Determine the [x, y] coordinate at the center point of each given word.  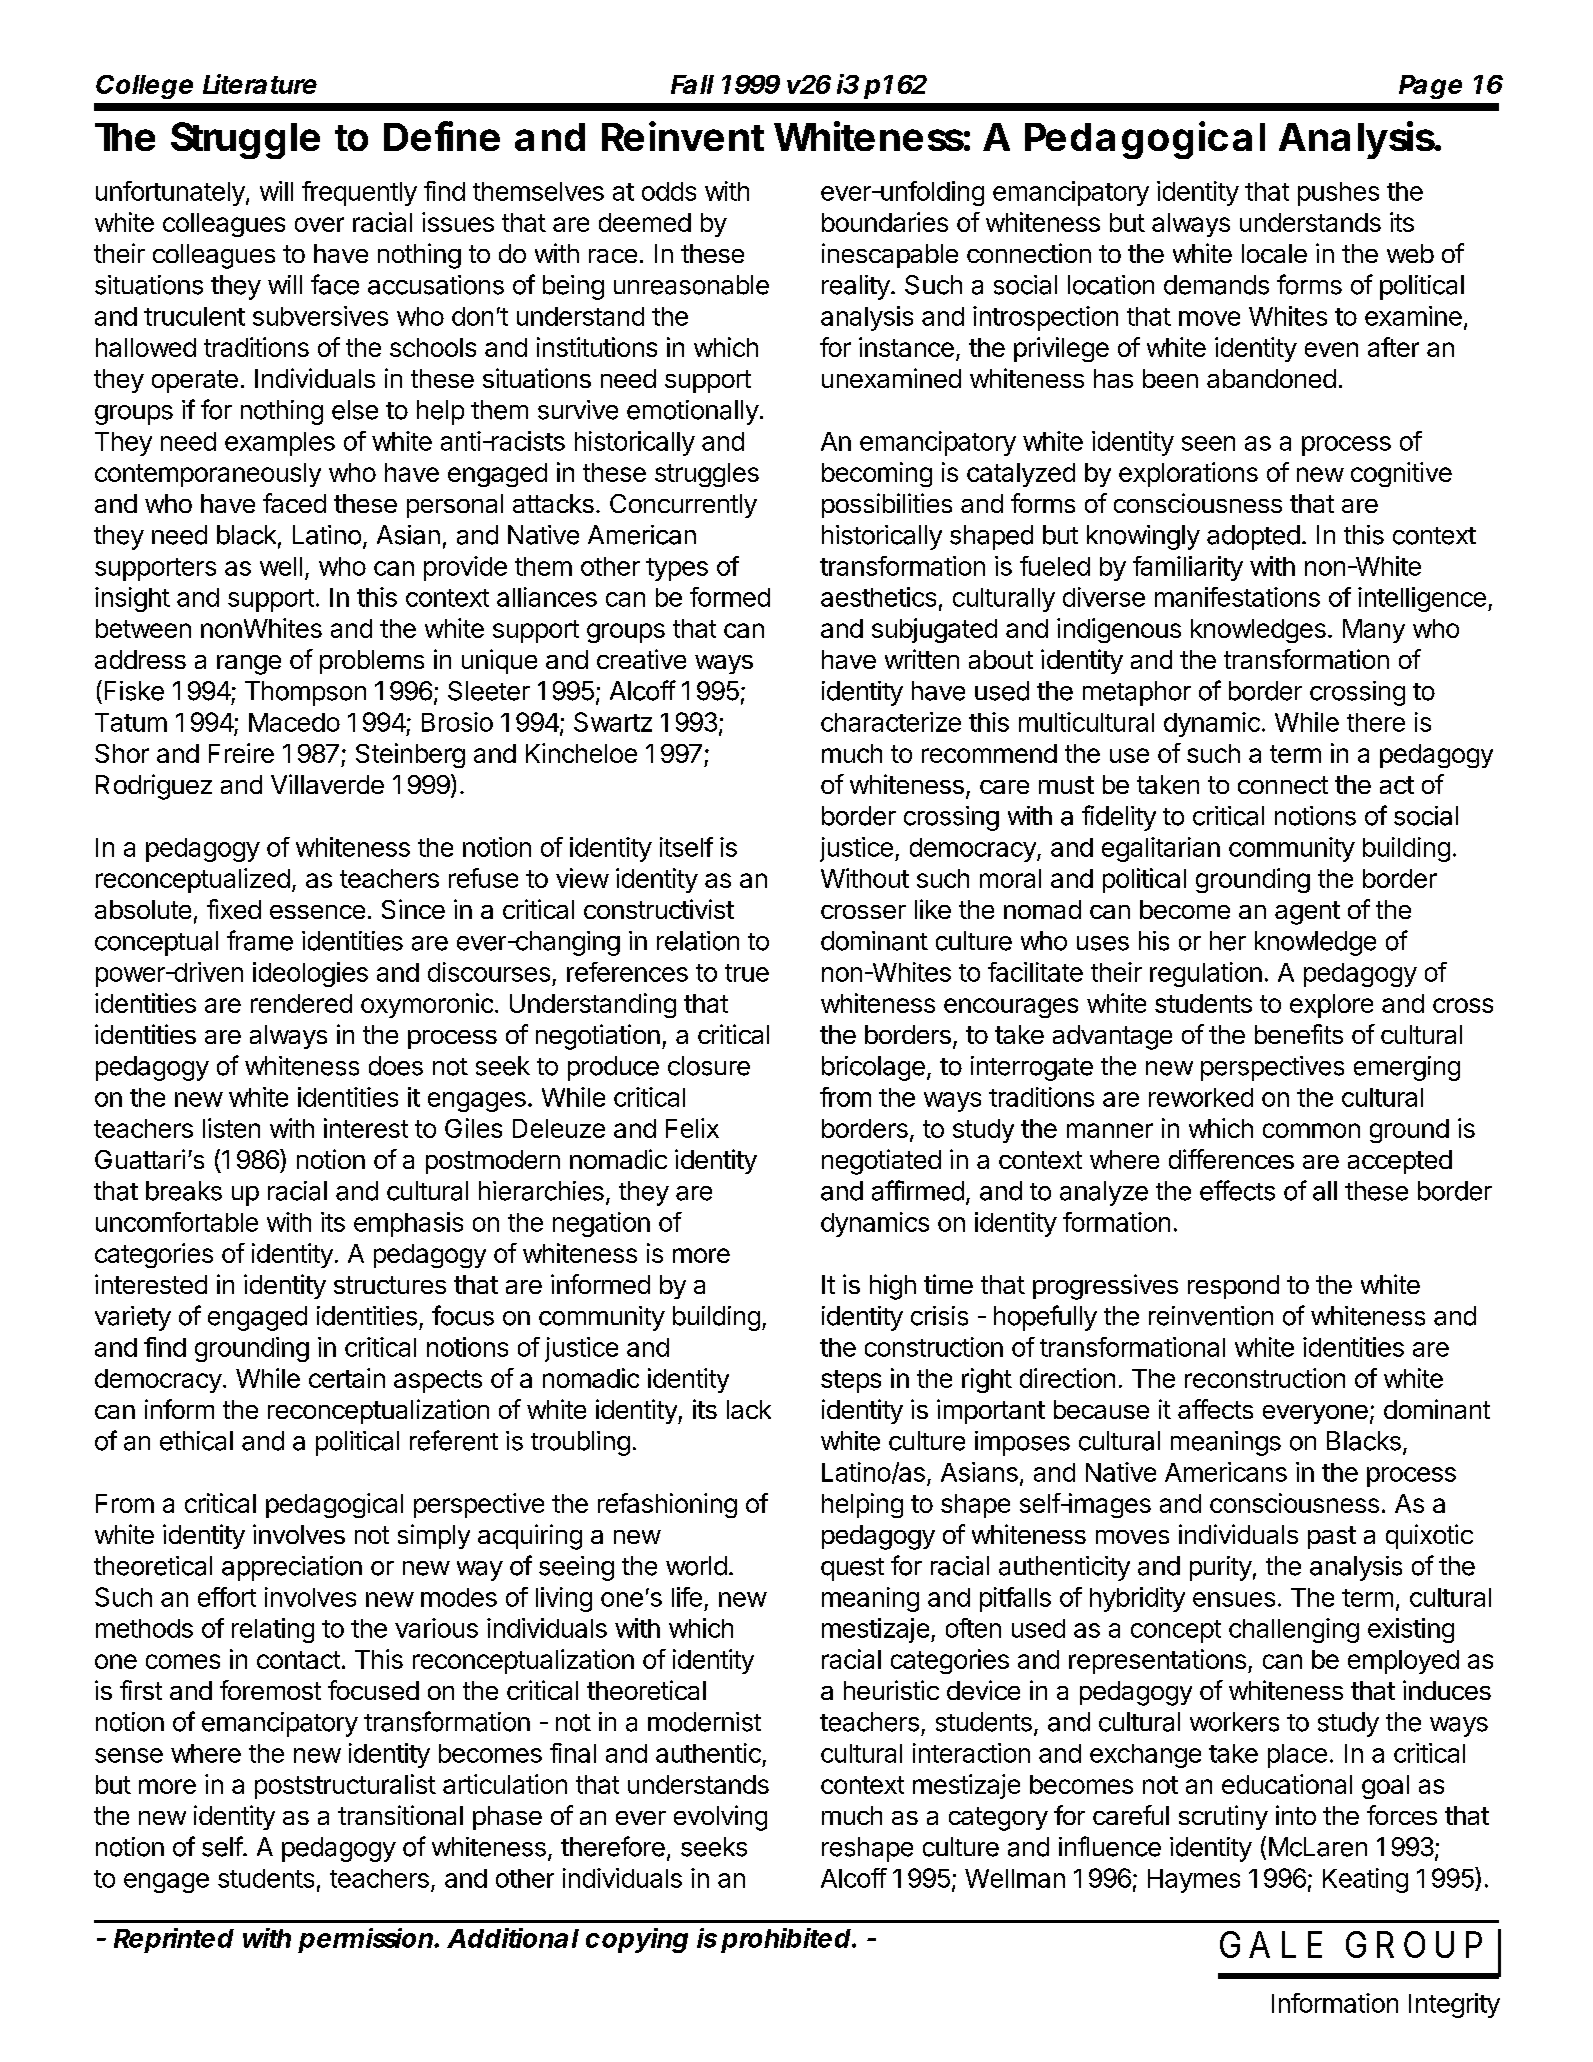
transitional [400, 1815]
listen [231, 1128]
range [249, 665]
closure [709, 1066]
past [1332, 1537]
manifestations [1237, 597]
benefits [1299, 1034]
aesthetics [878, 597]
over [319, 224]
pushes [1338, 194]
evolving [720, 1818]
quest [852, 1569]
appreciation [292, 1568]
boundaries [885, 222]
